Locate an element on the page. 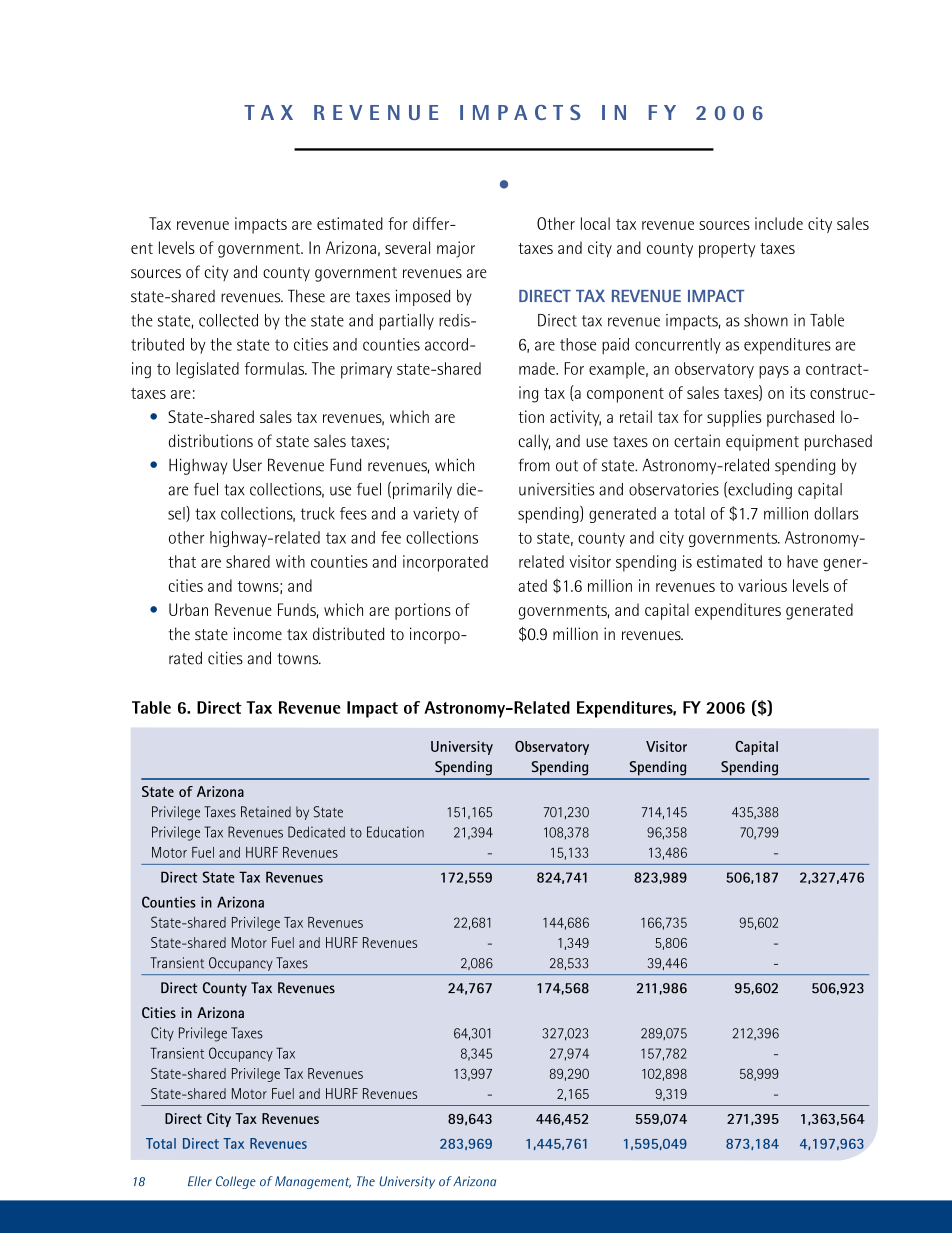 The width and height of the document is (952, 1233). with is located at coordinates (290, 561).
